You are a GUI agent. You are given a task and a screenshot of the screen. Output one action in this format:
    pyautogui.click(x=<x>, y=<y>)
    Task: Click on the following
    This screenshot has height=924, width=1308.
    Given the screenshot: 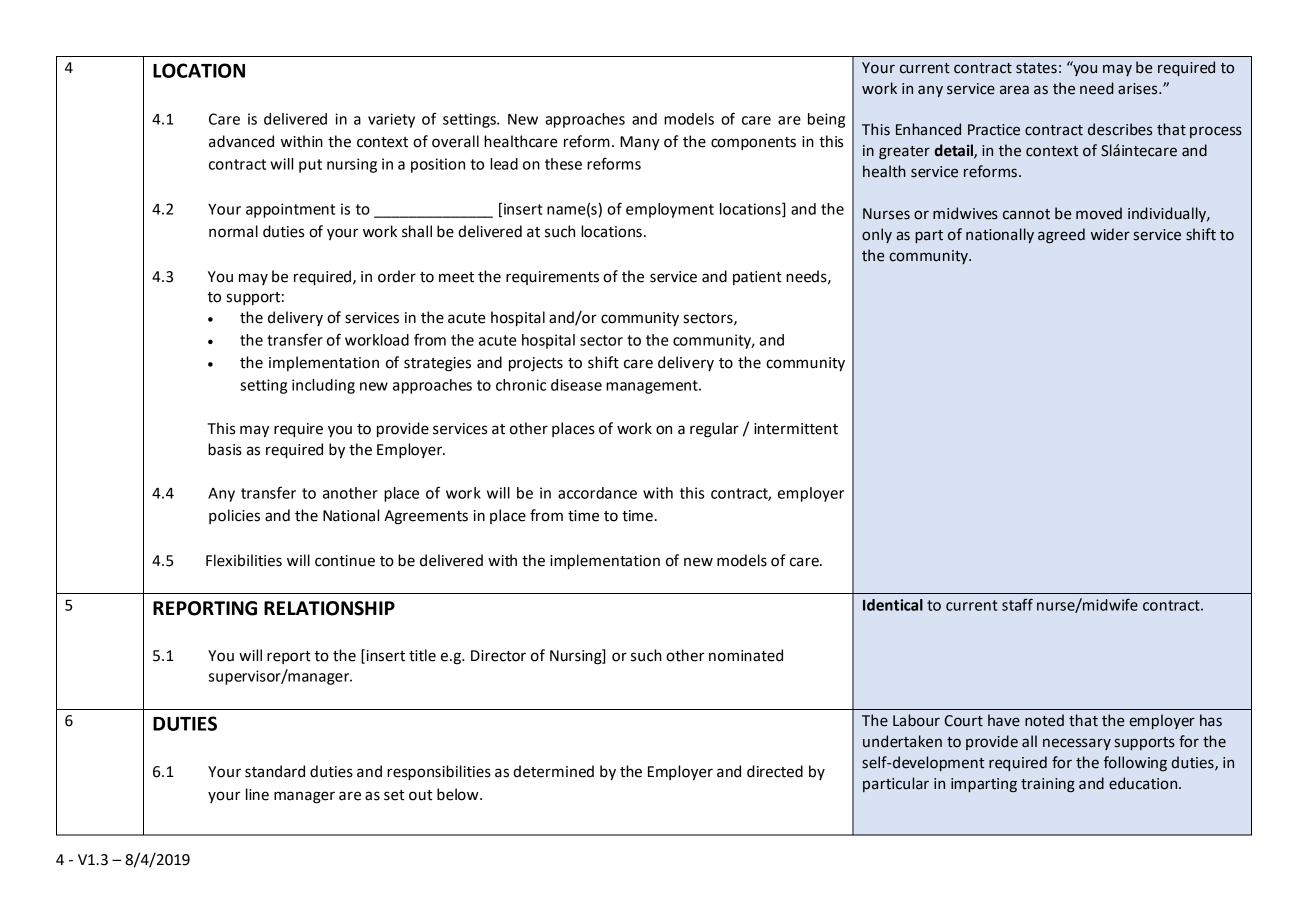 What is the action you would take?
    pyautogui.click(x=1135, y=763)
